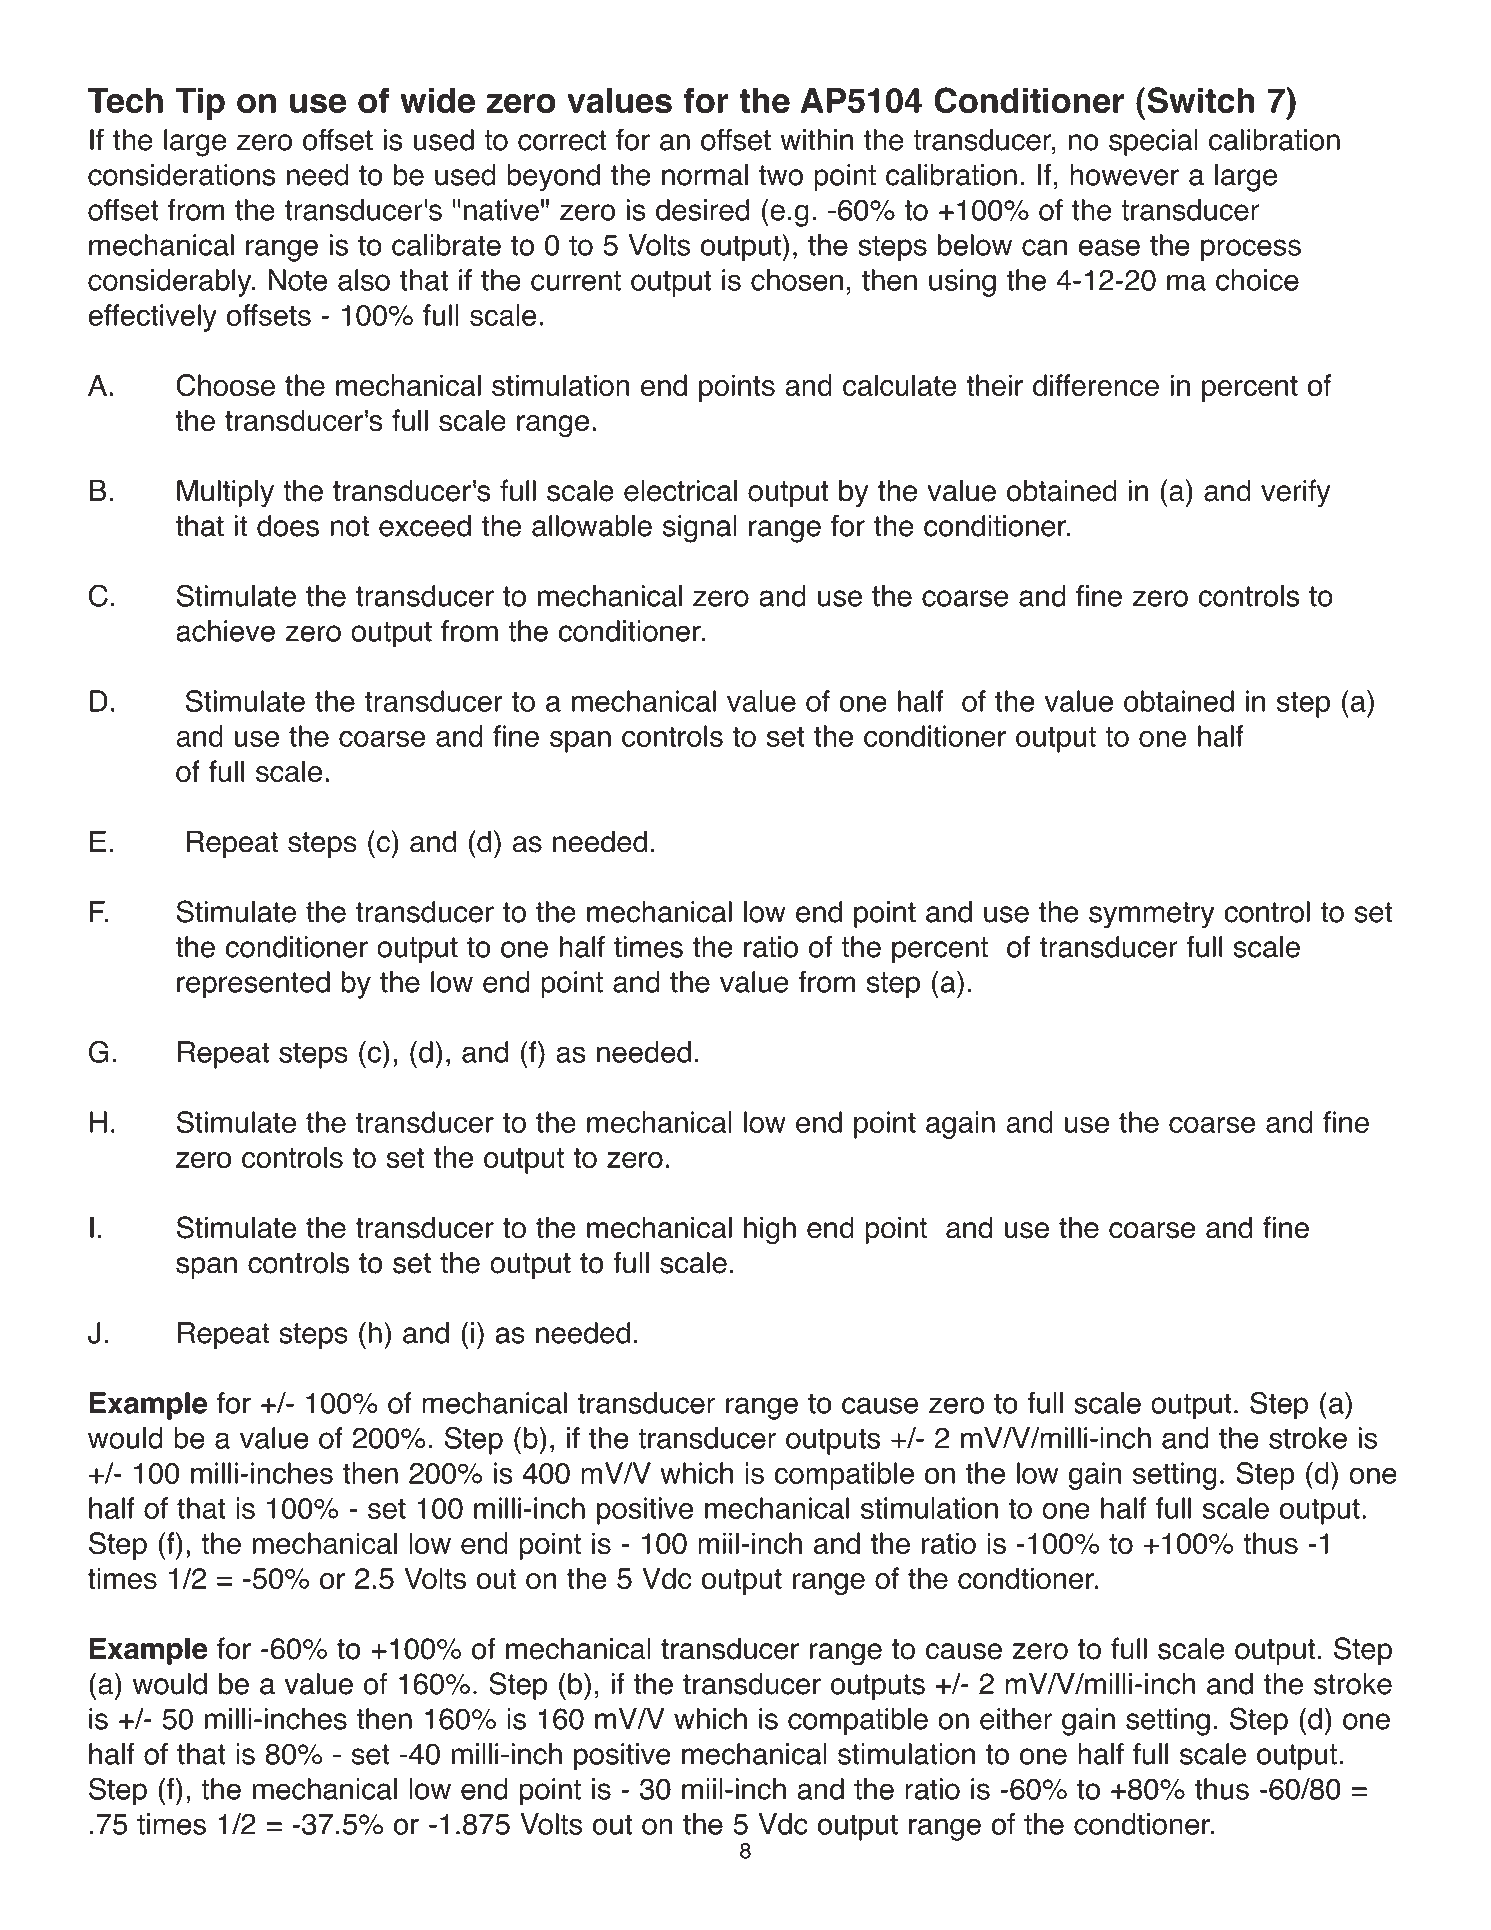 This screenshot has width=1491, height=1930. I want to click on represented, so click(253, 985).
